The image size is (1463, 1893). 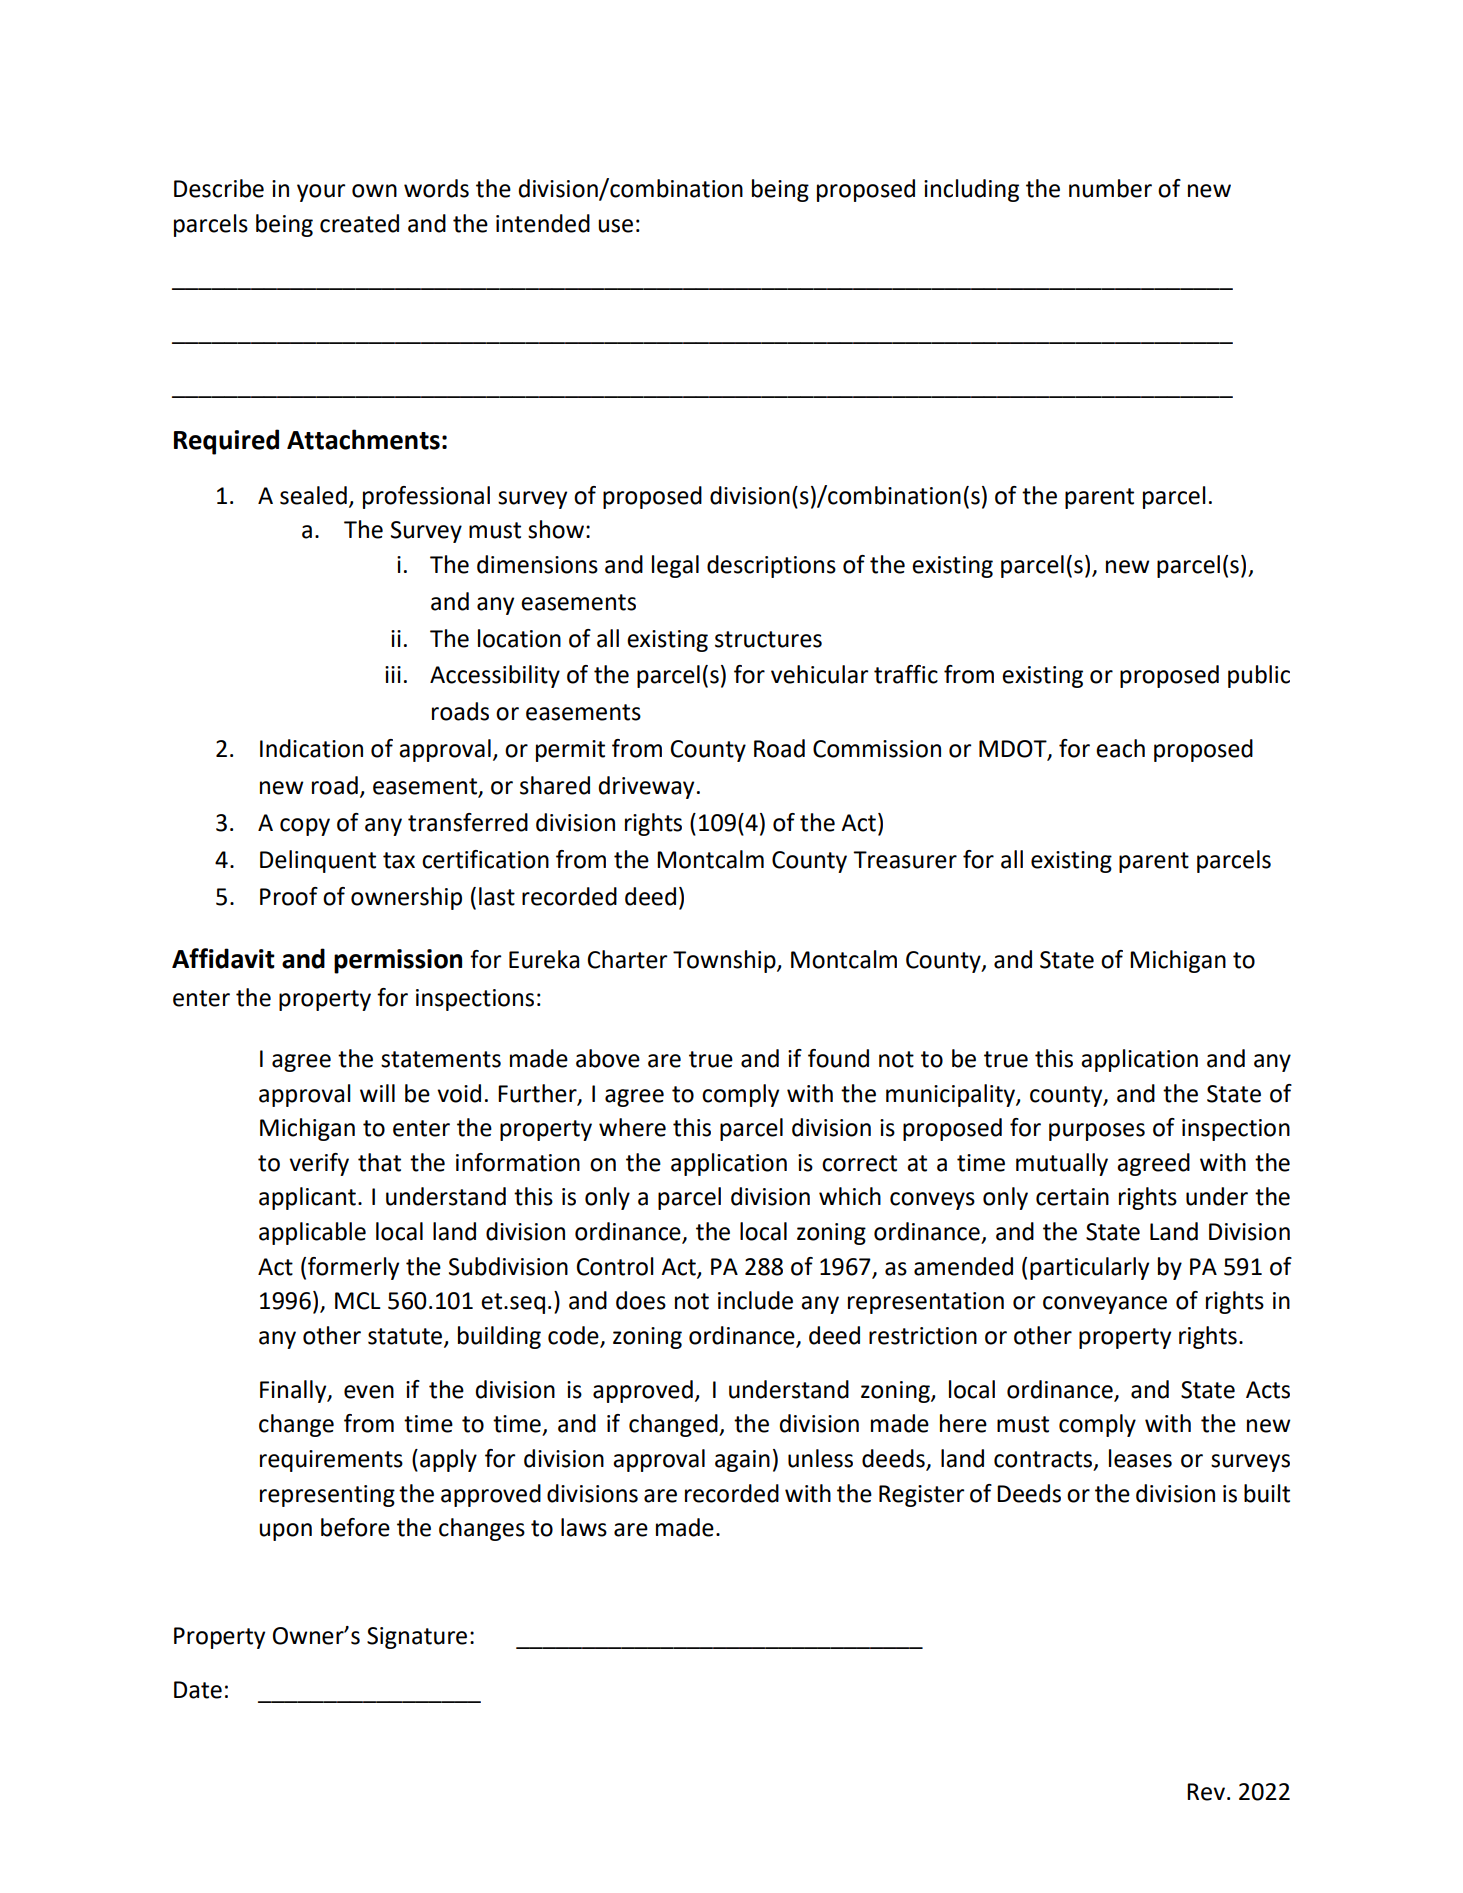 What do you see at coordinates (1110, 188) in the screenshot?
I see `number` at bounding box center [1110, 188].
